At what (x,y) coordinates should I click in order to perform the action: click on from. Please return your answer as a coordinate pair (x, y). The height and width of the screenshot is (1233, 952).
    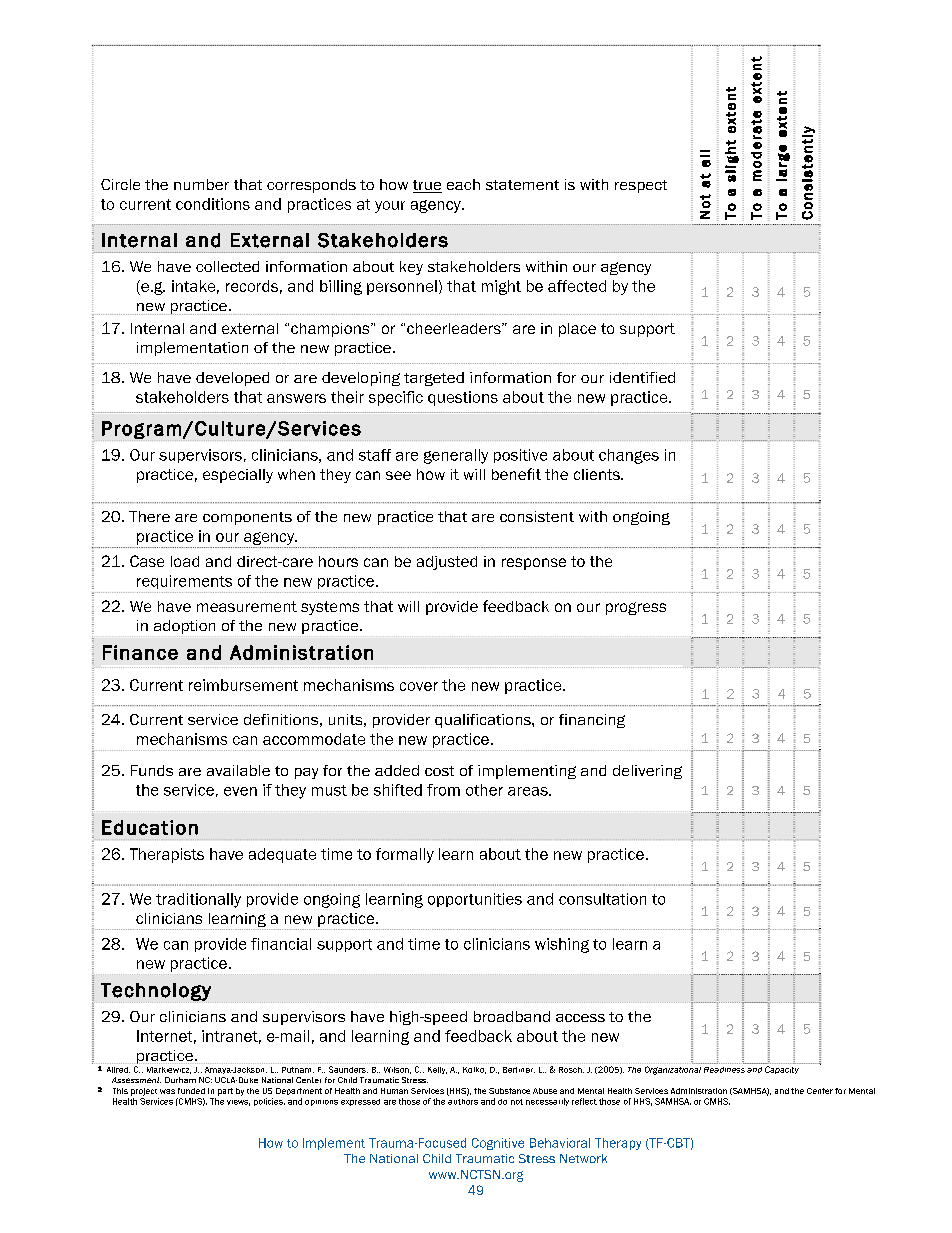
    Looking at the image, I should click on (443, 790).
